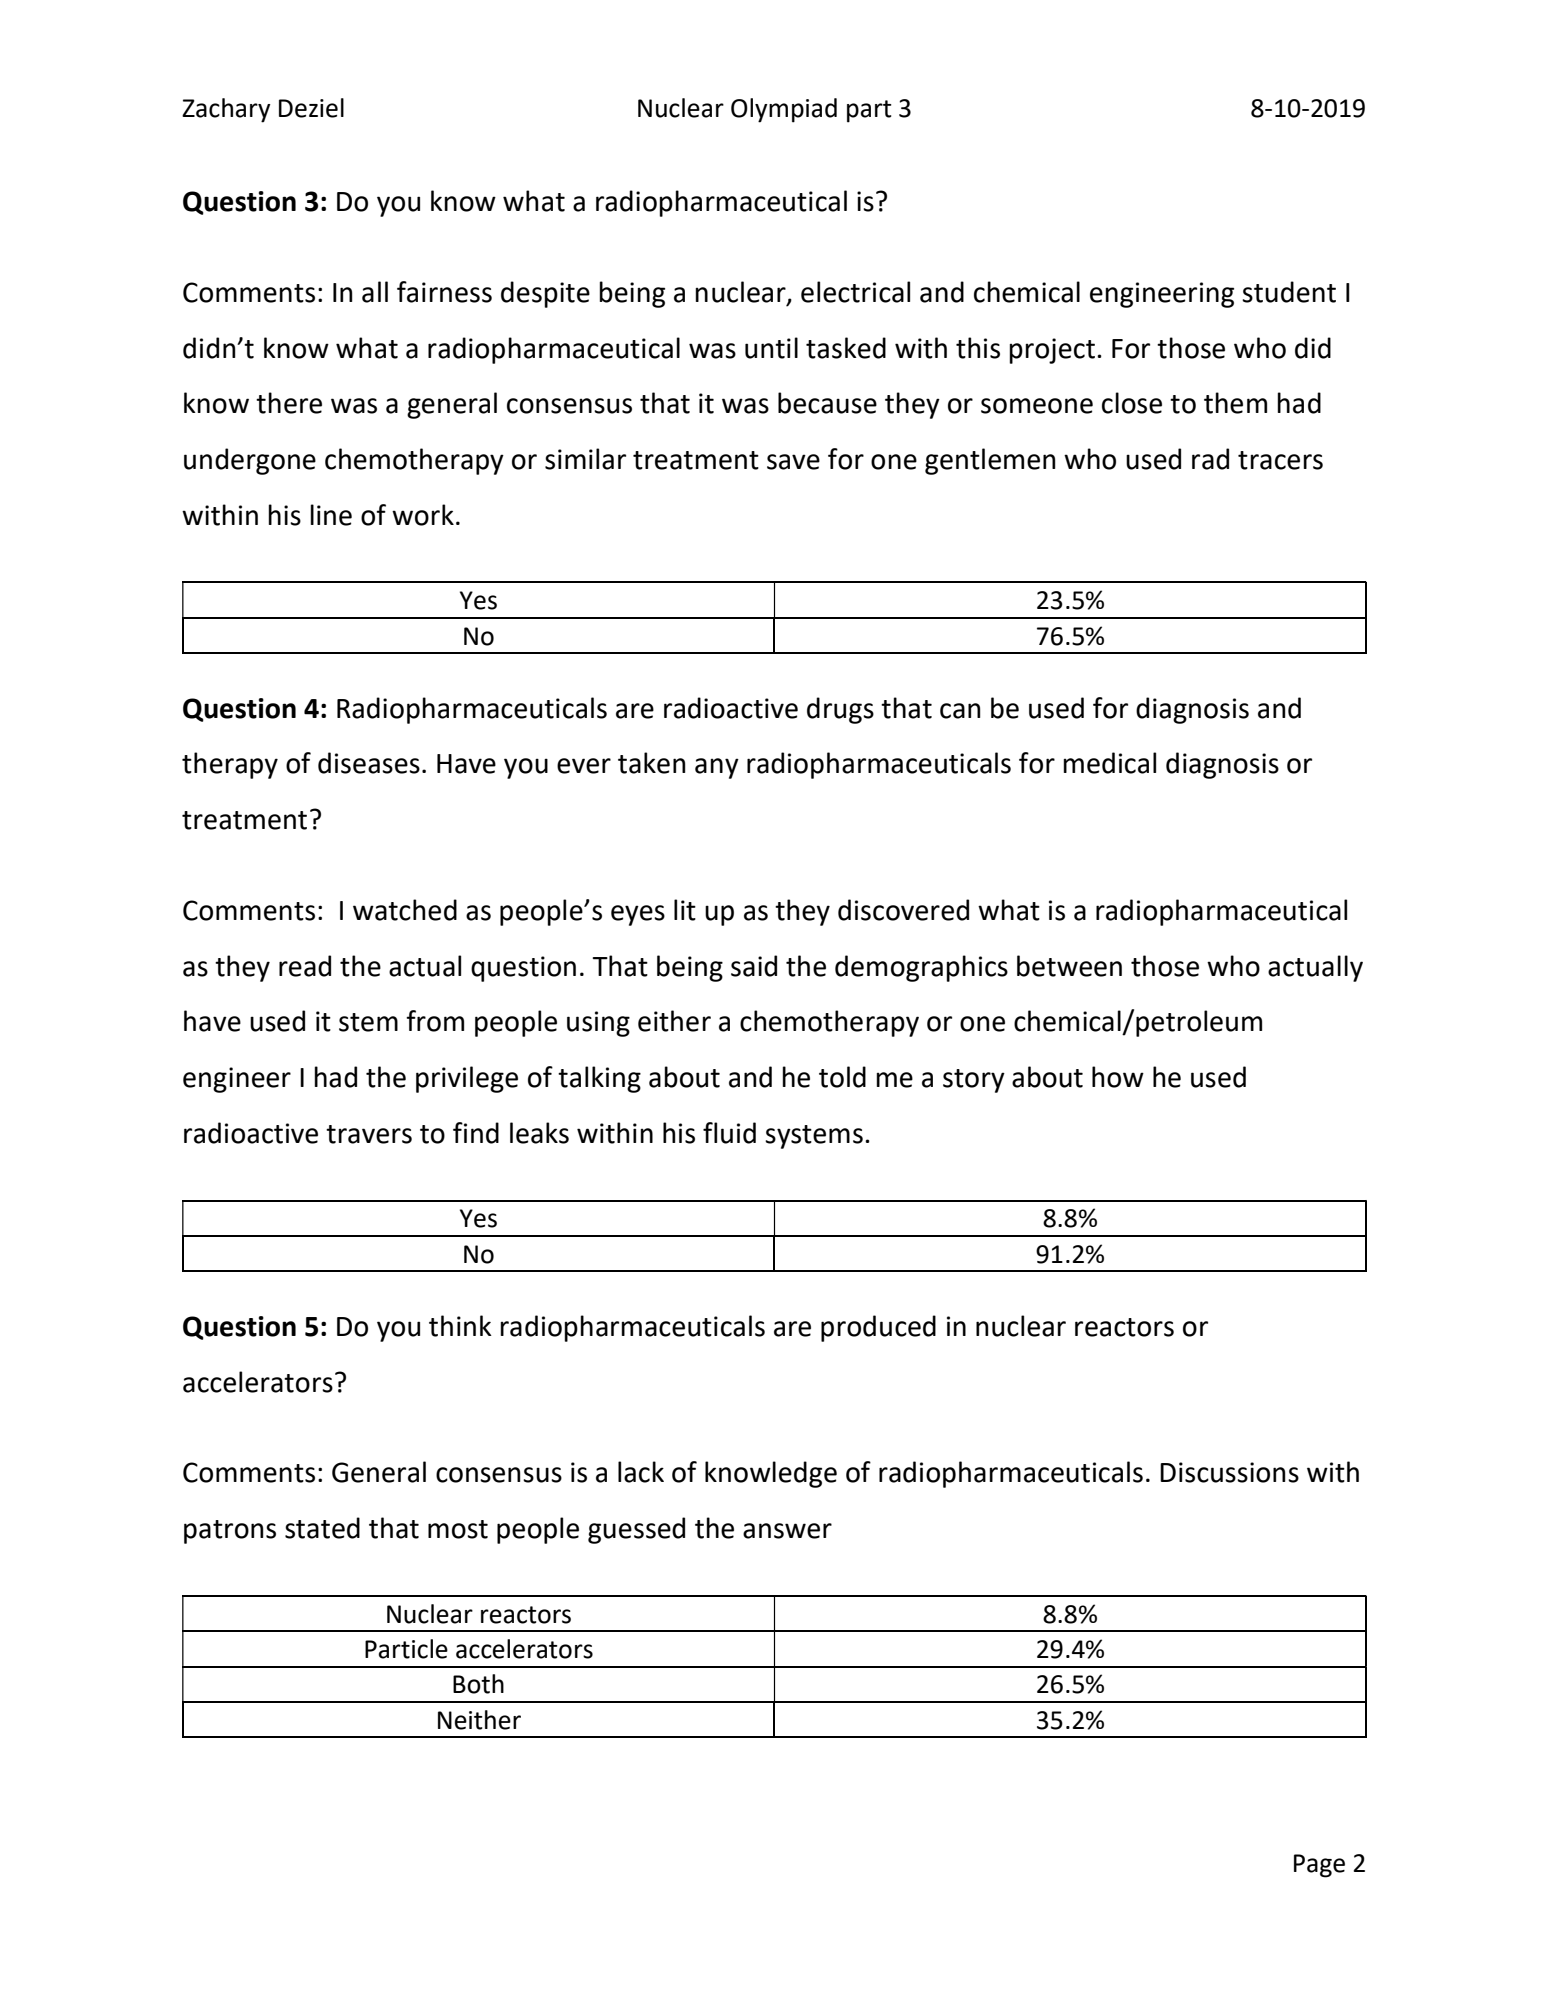 Image resolution: width=1549 pixels, height=2005 pixels. Describe the element at coordinates (305, 966) in the screenshot. I see `read` at that location.
